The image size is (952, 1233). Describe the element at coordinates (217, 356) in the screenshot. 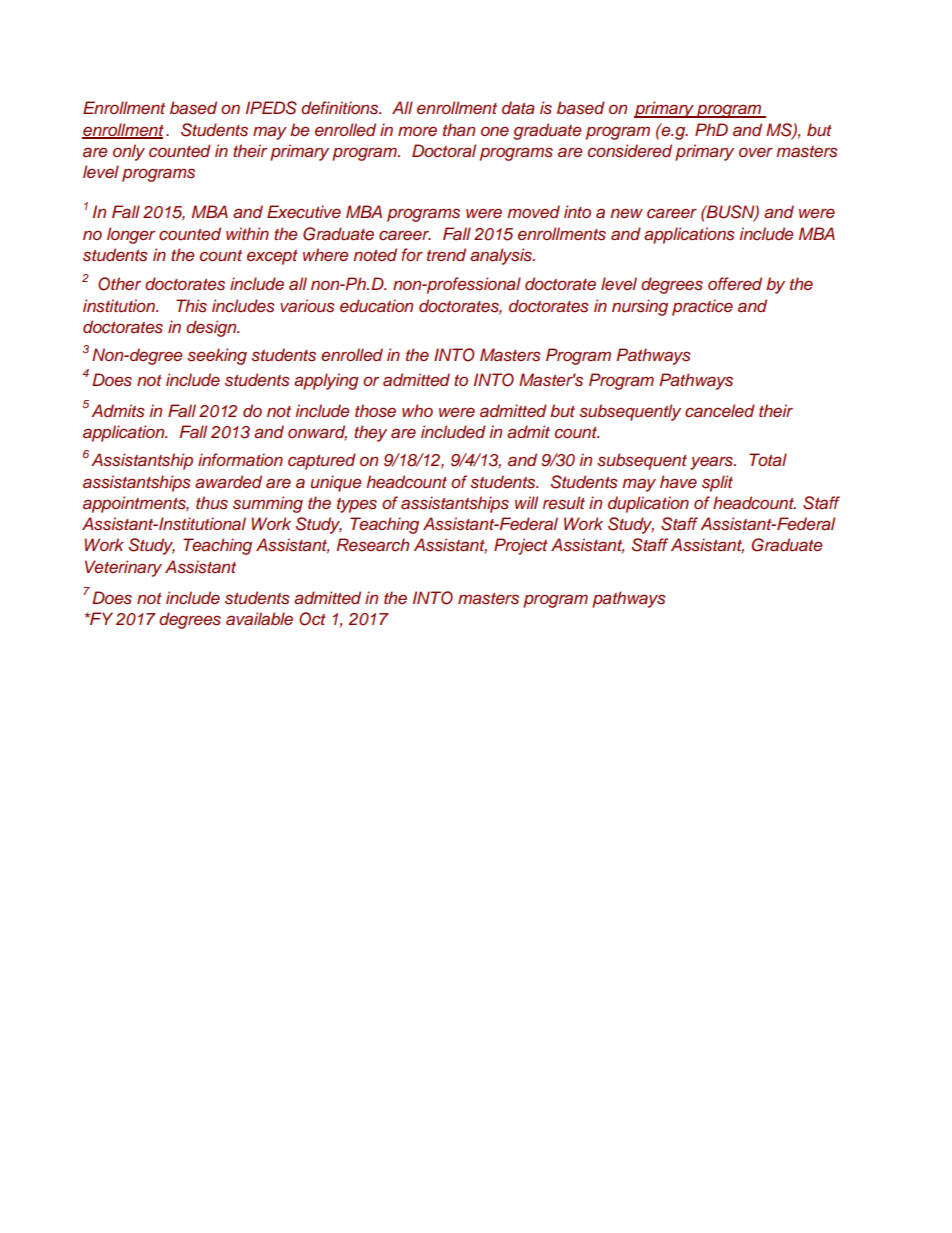

I see `seeking` at that location.
